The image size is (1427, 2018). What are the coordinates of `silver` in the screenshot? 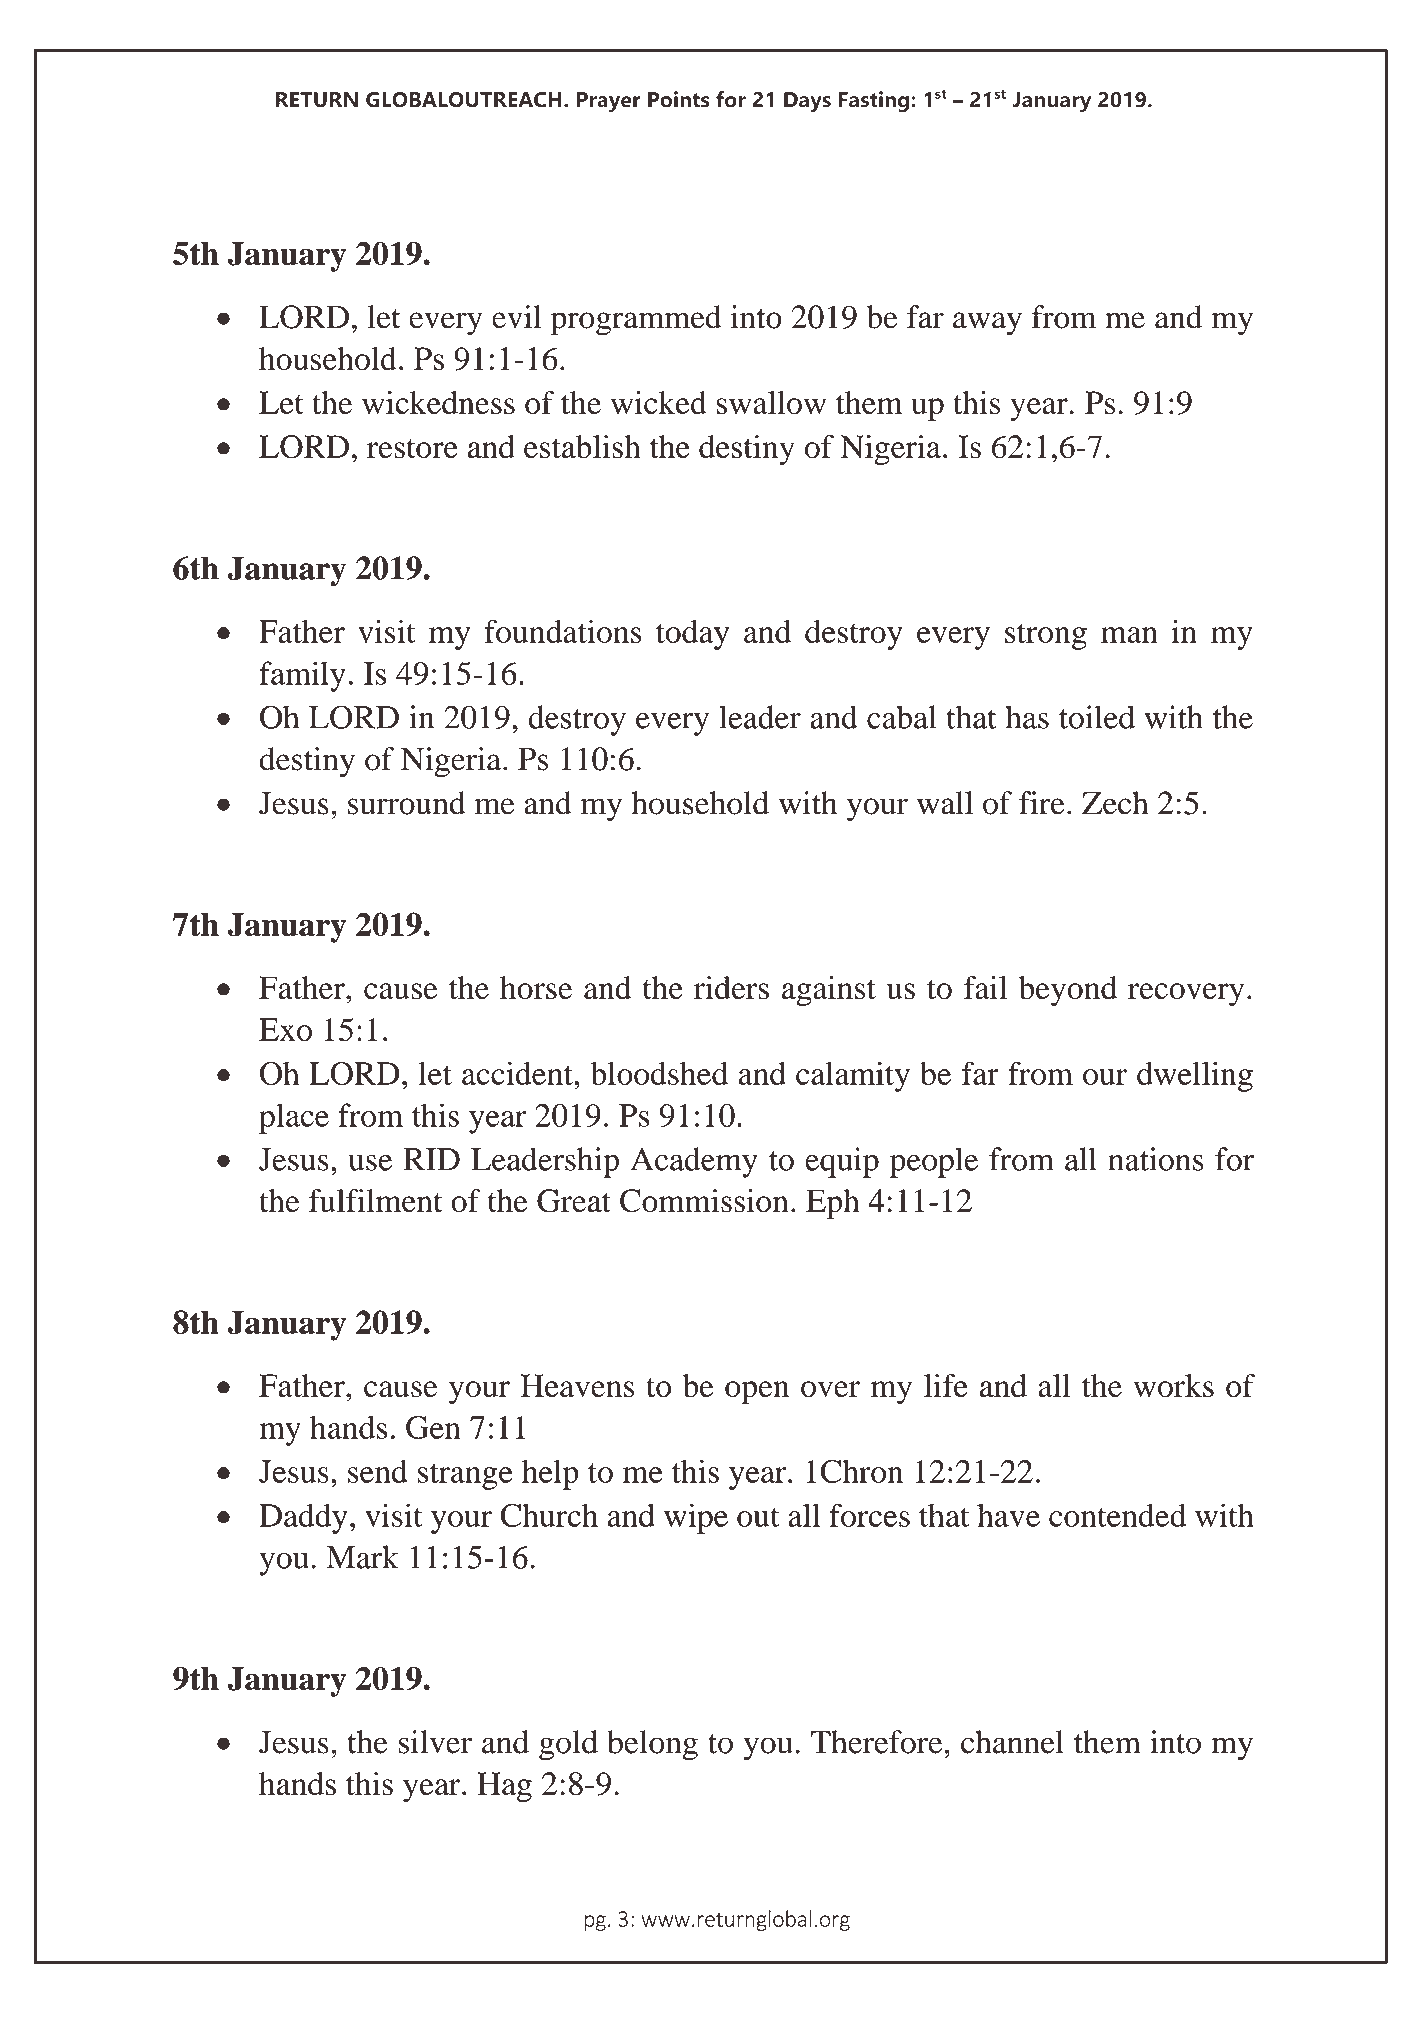 It's located at (435, 1742).
